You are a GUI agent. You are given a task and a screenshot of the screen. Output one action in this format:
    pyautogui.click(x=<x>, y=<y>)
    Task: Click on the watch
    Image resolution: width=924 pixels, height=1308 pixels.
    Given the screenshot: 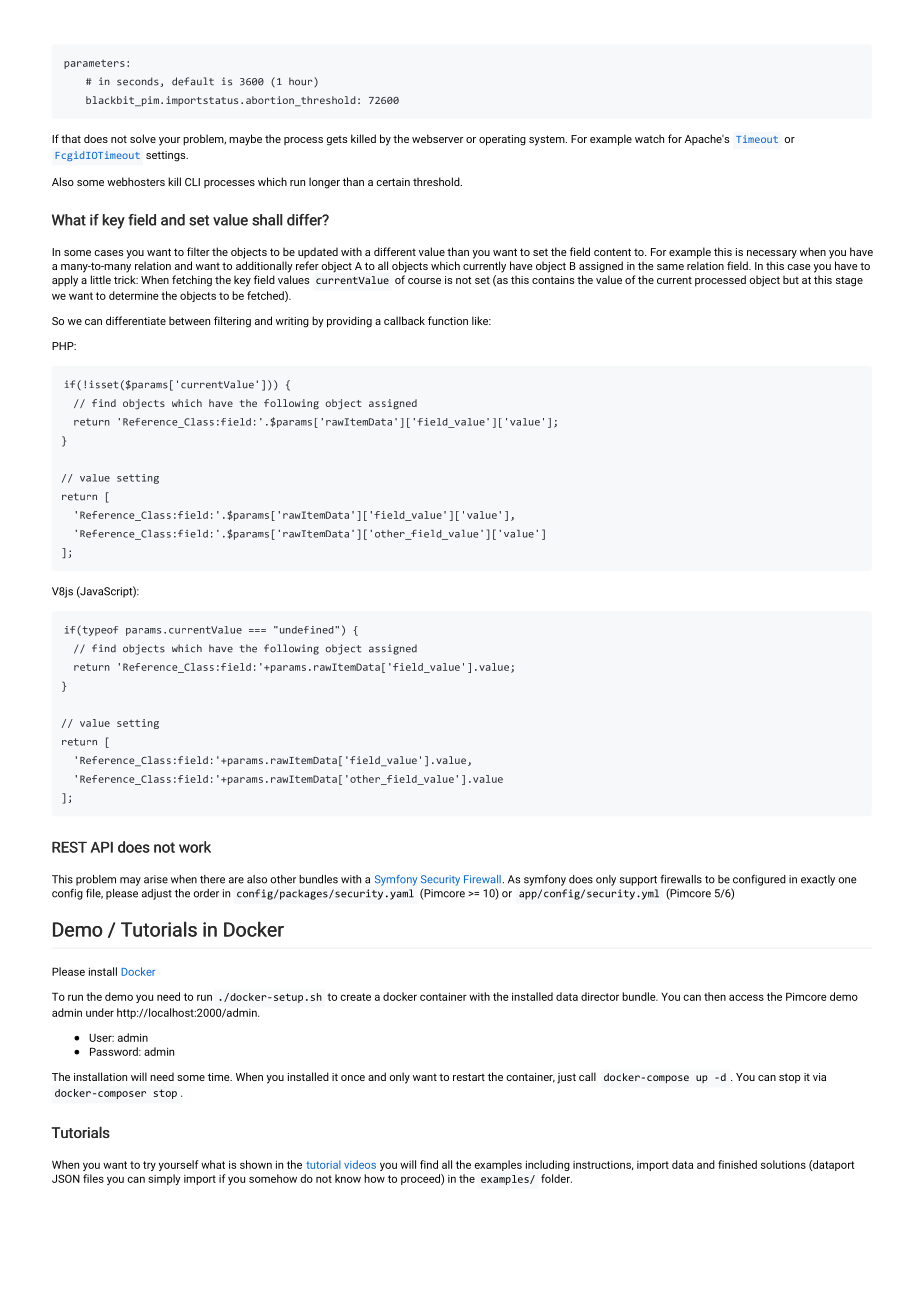 What is the action you would take?
    pyautogui.click(x=649, y=138)
